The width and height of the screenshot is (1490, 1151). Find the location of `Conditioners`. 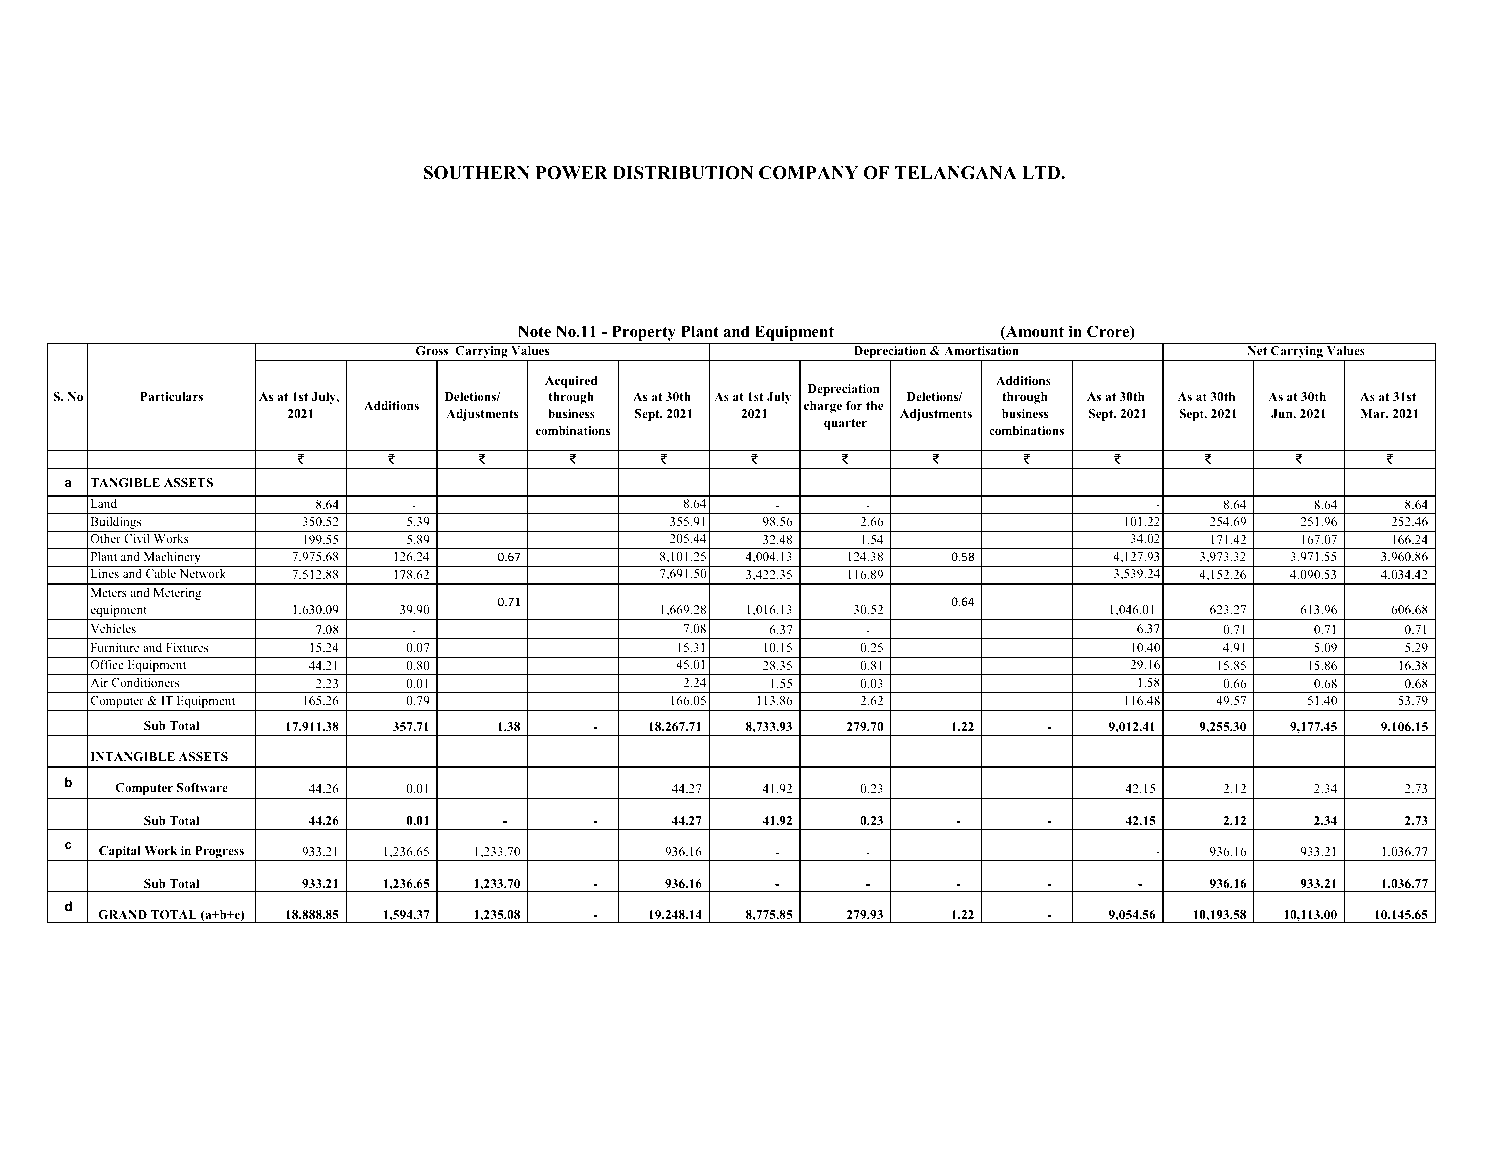

Conditioners is located at coordinates (145, 682).
